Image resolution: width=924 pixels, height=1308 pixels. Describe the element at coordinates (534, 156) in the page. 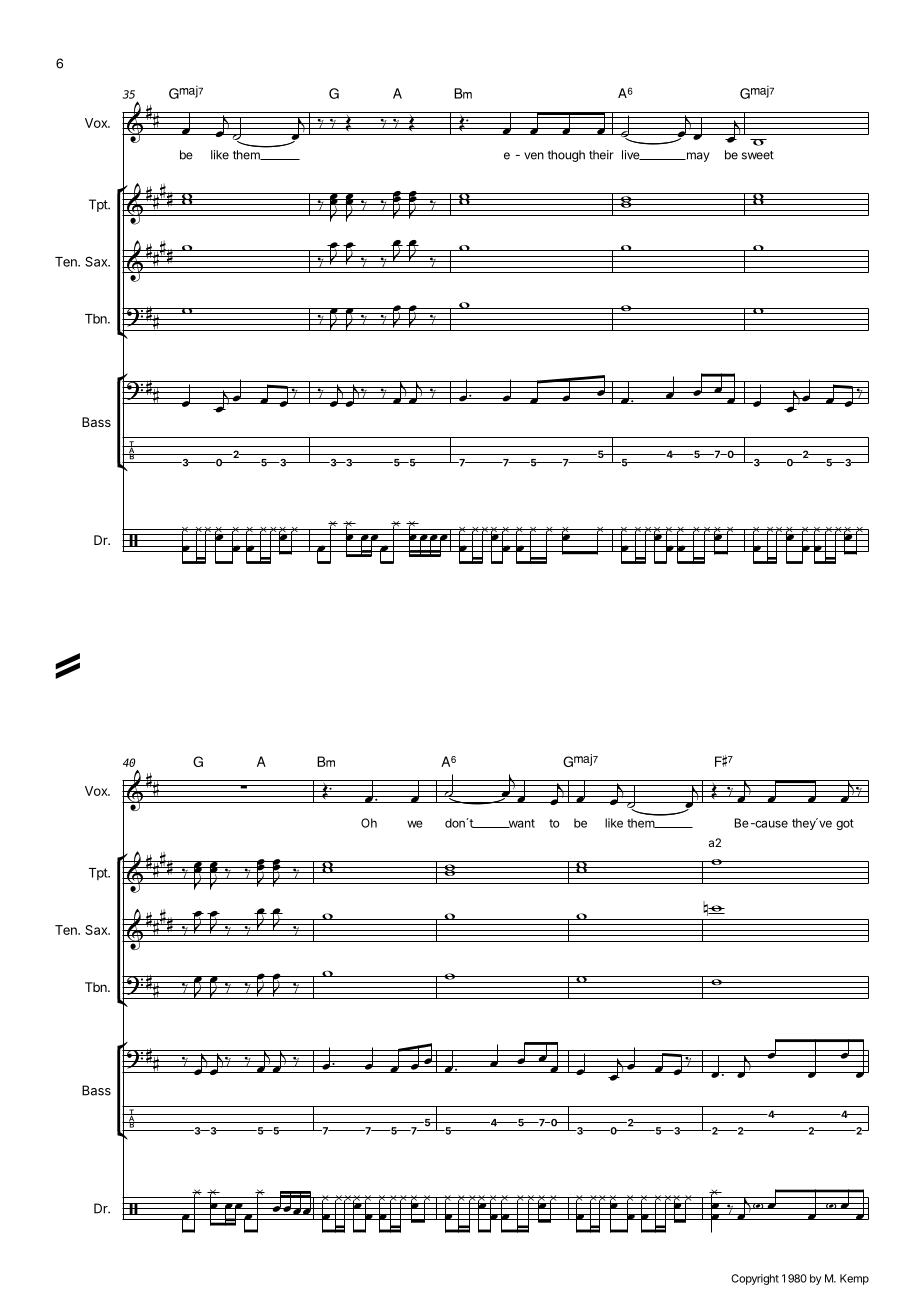

I see `ven` at that location.
